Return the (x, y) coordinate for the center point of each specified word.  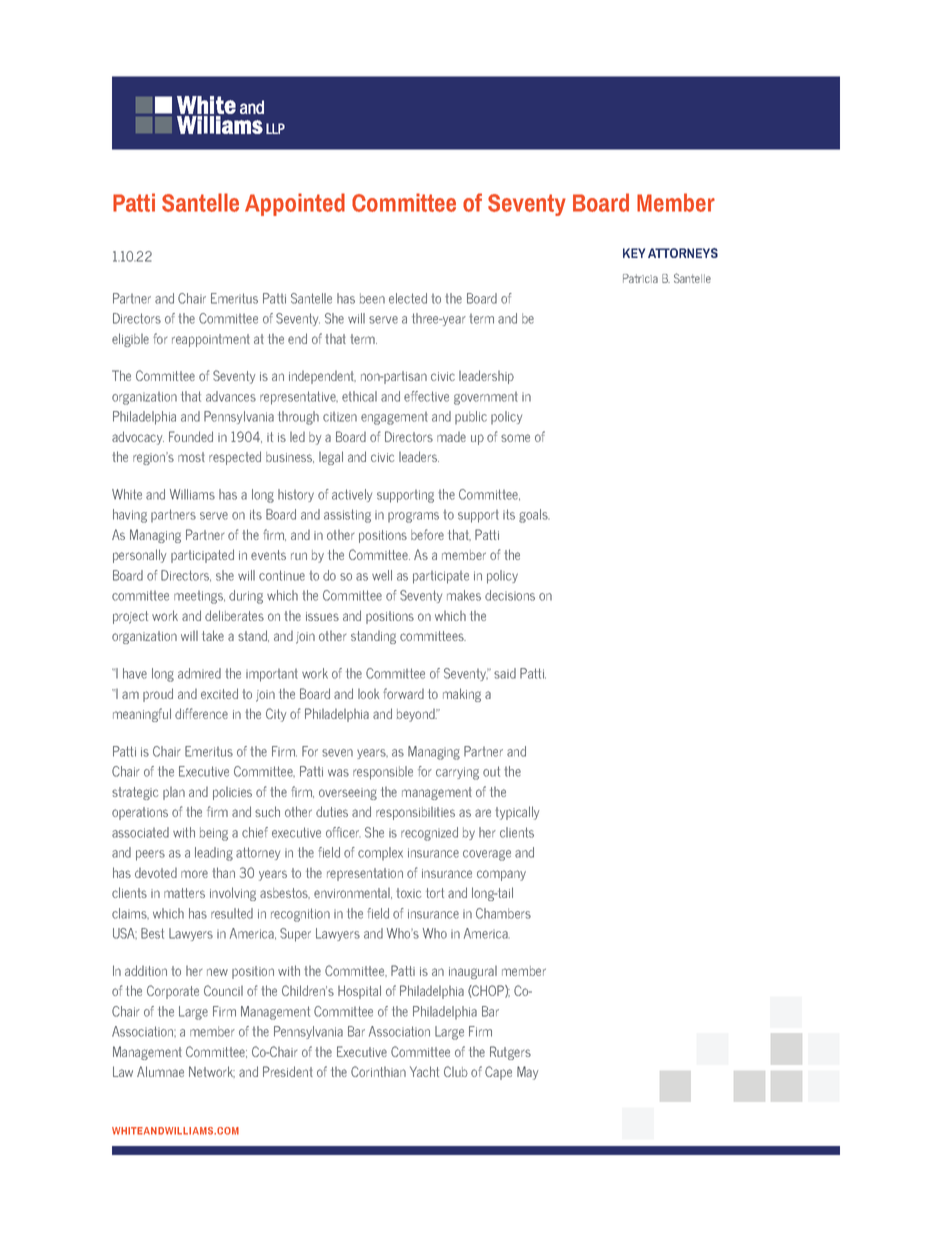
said (505, 673)
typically (517, 813)
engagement (394, 418)
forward (403, 693)
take (213, 635)
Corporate (173, 992)
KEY (634, 253)
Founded (191, 436)
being (214, 834)
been (372, 298)
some (515, 438)
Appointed (295, 204)
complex (380, 853)
